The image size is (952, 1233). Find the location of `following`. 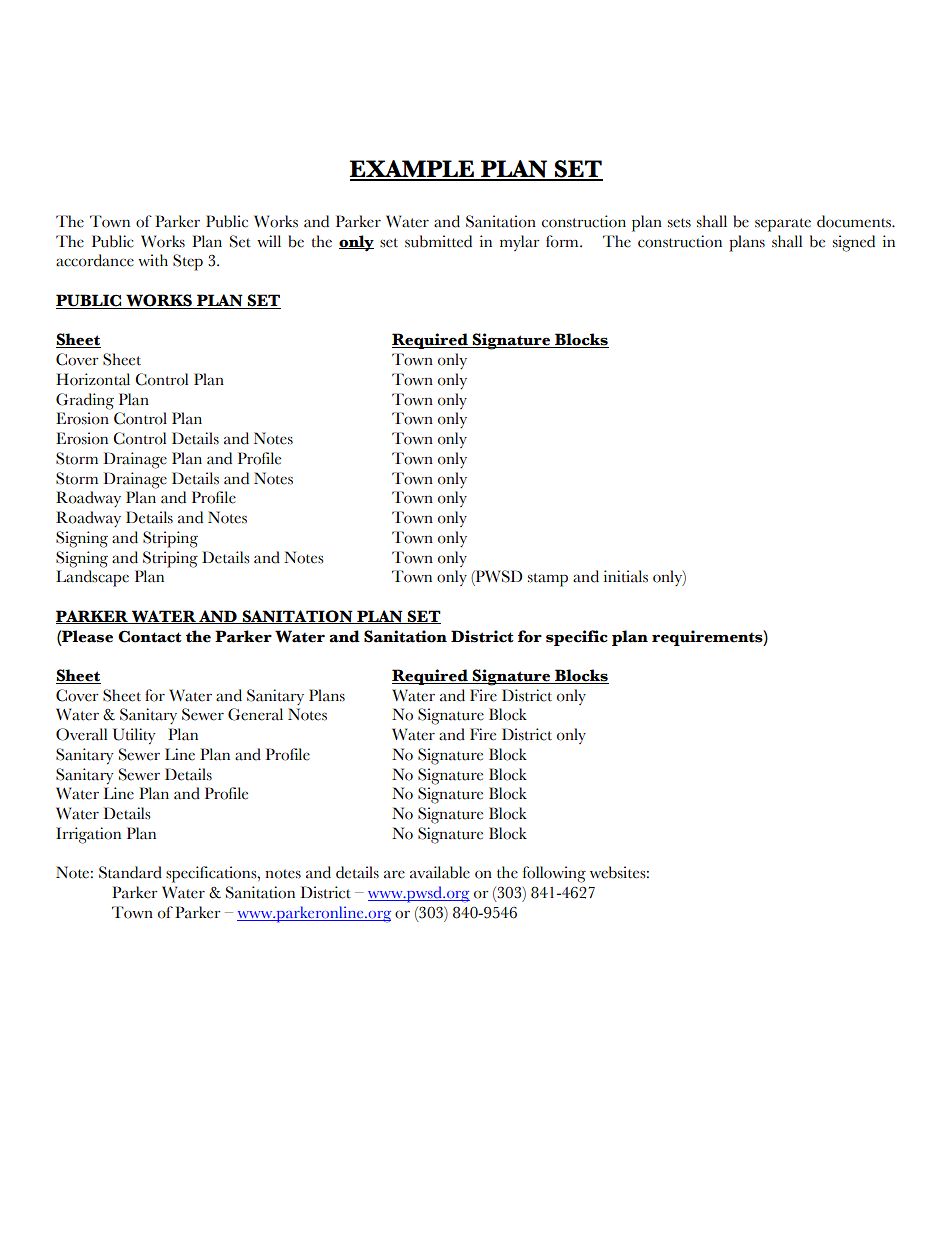

following is located at coordinates (554, 874).
